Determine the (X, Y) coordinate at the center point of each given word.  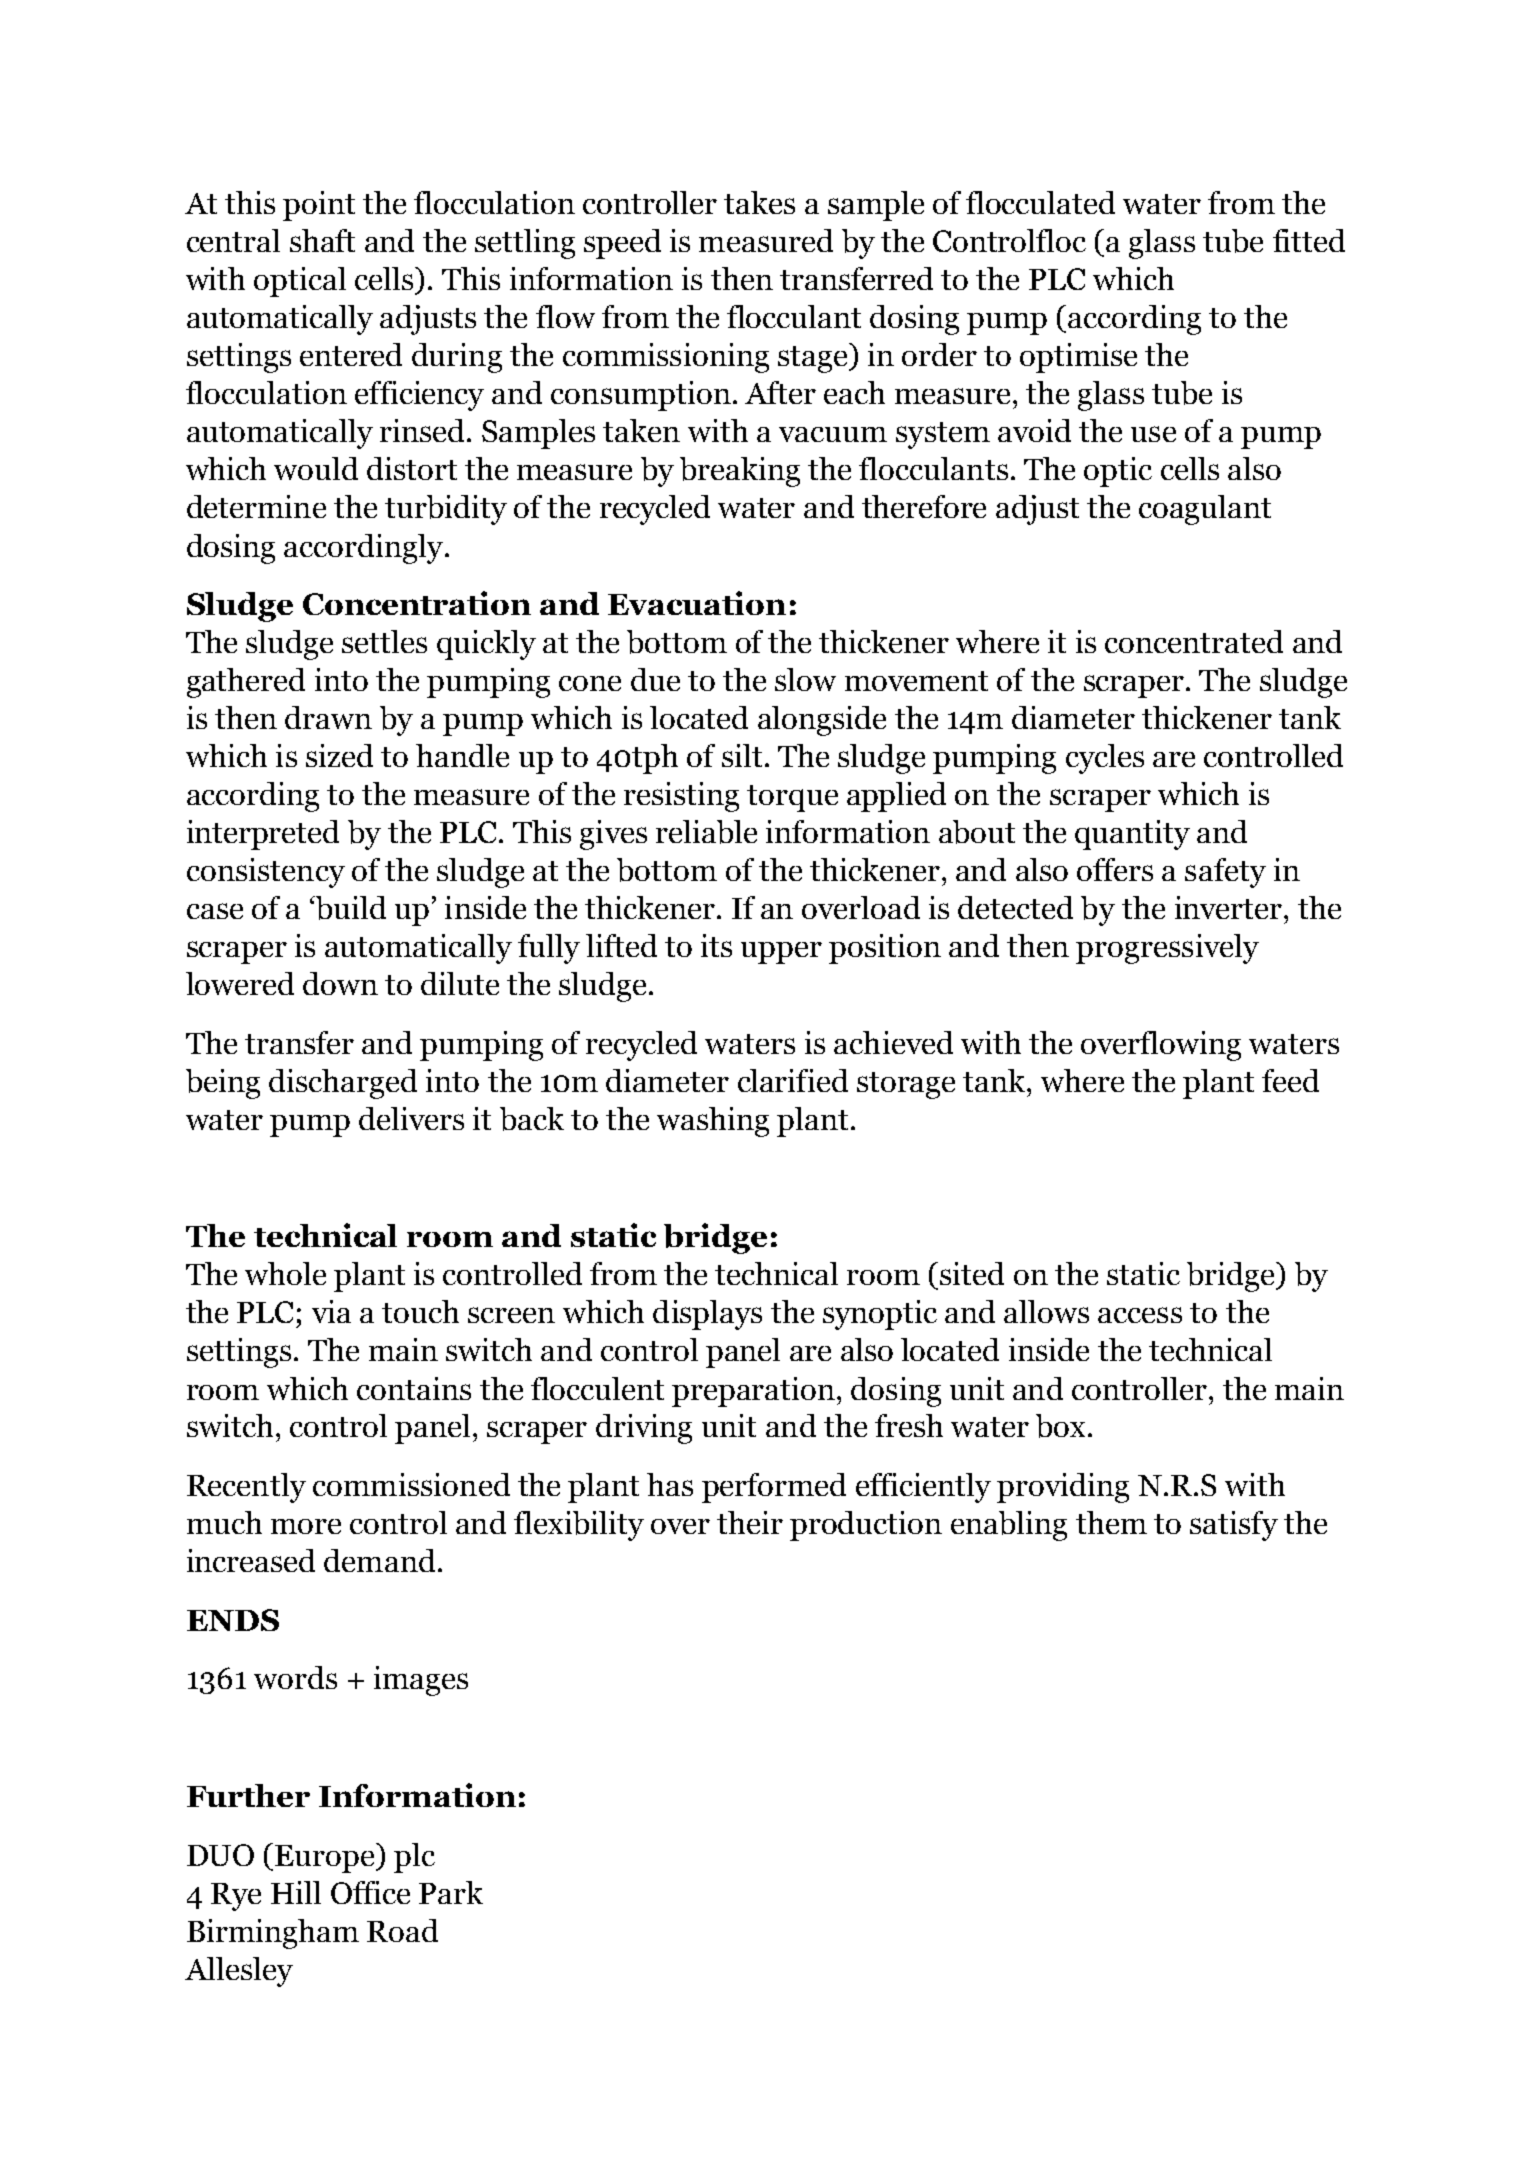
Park (451, 1892)
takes (759, 202)
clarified (793, 1080)
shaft (322, 240)
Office (370, 1892)
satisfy (1234, 1526)
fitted (1309, 240)
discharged (343, 1084)
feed (1290, 1080)
